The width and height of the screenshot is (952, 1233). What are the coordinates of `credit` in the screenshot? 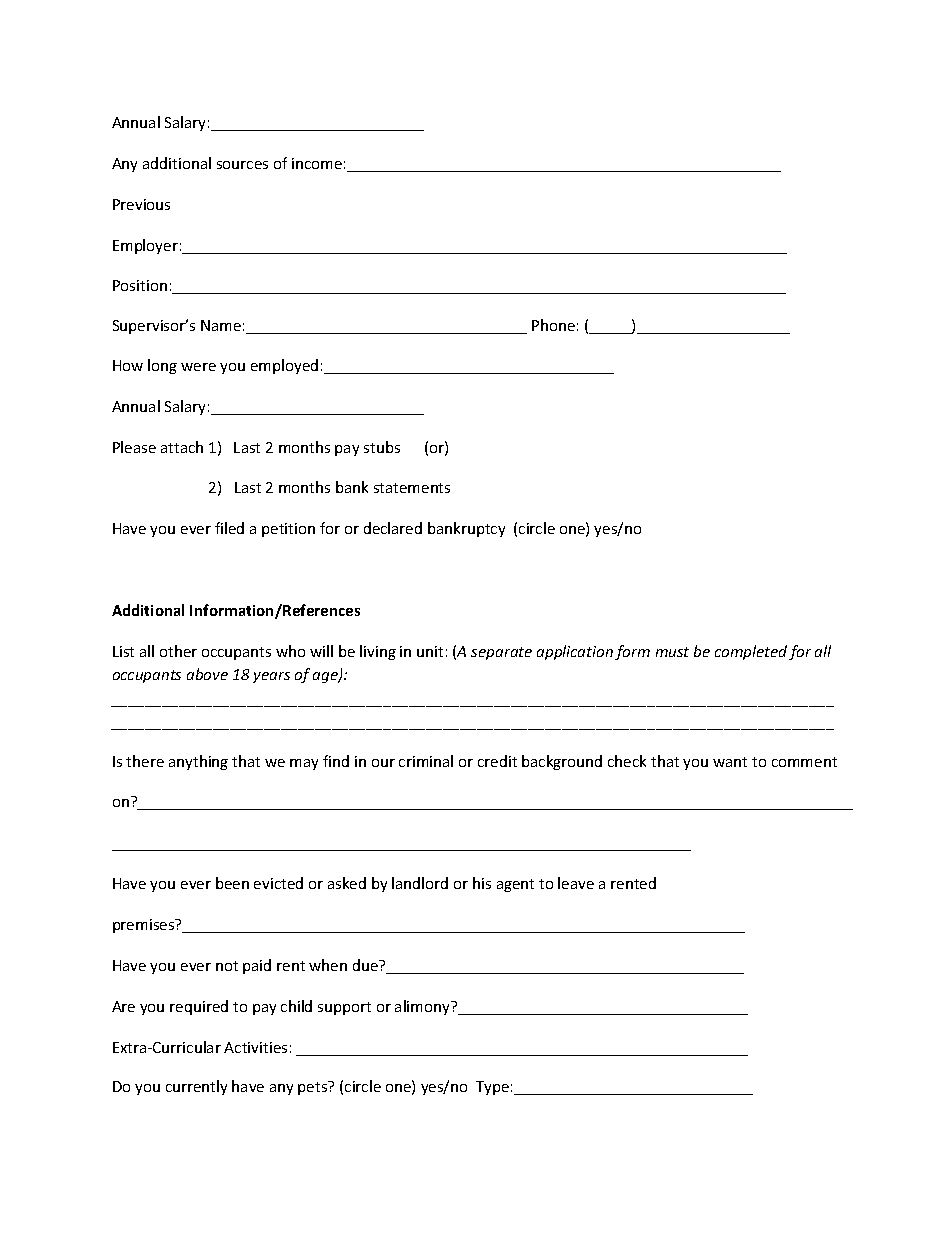 It's located at (497, 761).
